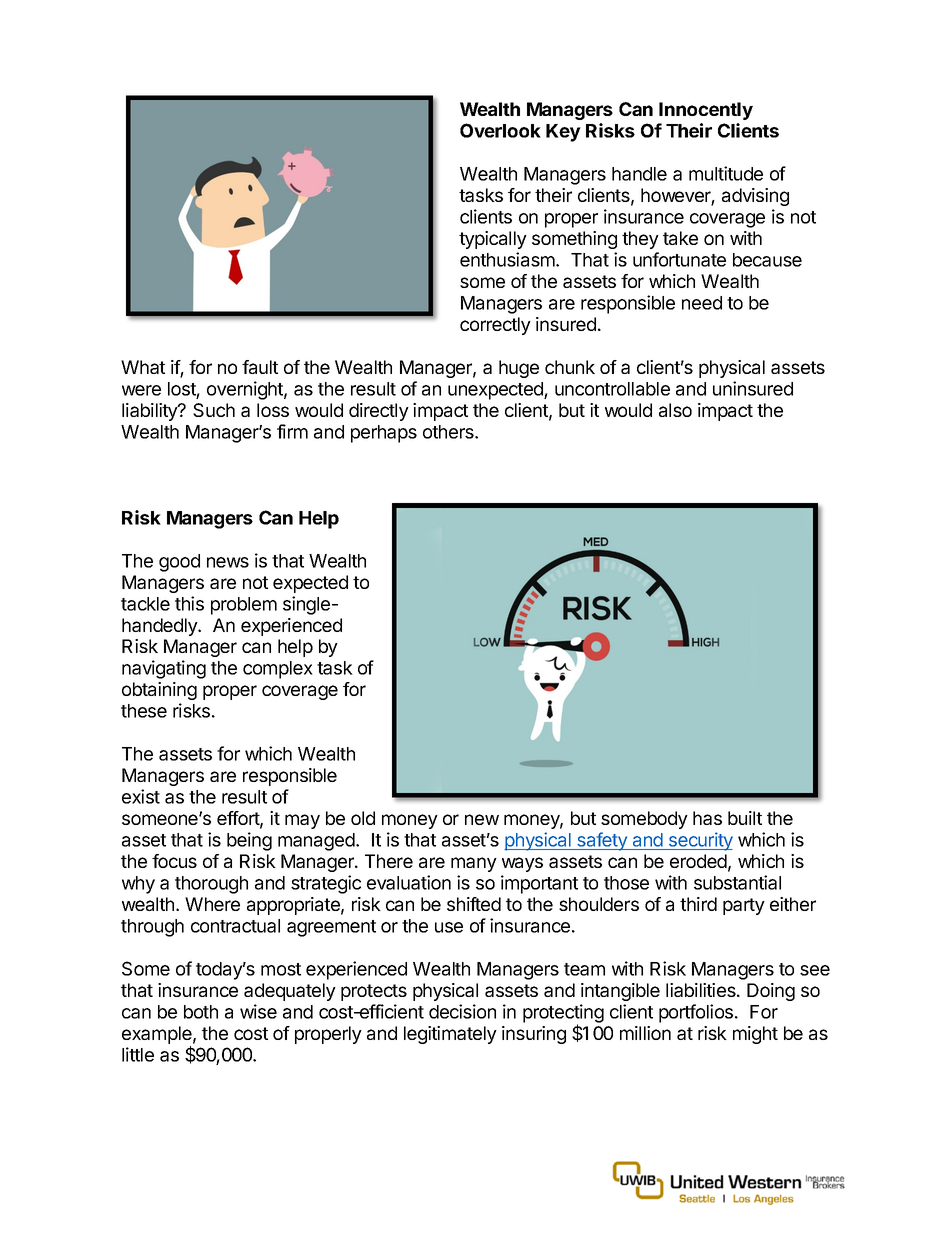 This page has height=1233, width=952. What do you see at coordinates (201, 1012) in the page?
I see `both` at bounding box center [201, 1012].
